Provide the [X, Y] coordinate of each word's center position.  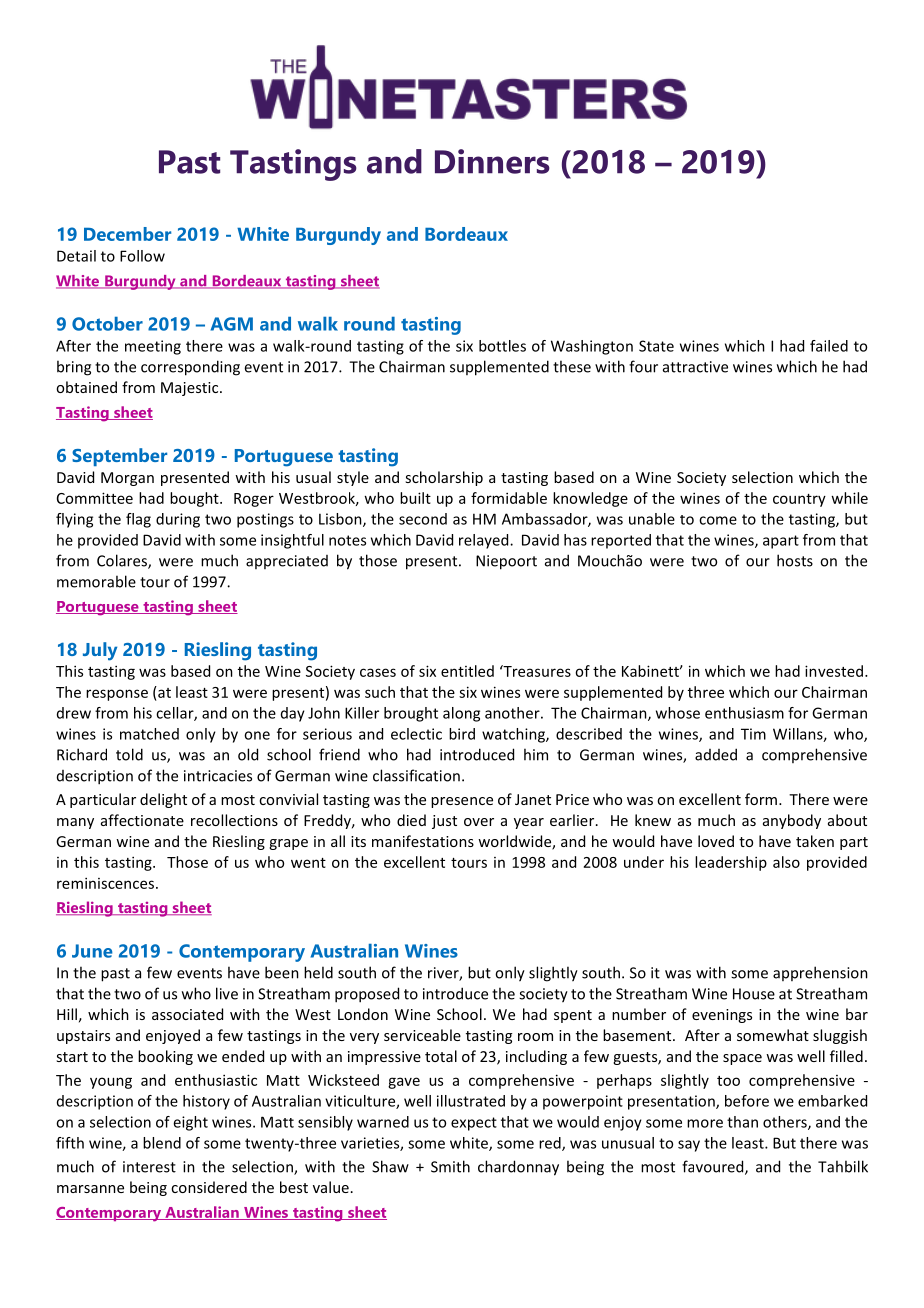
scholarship [444, 478]
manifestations [423, 841]
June [92, 951]
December [127, 234]
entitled [467, 671]
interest [149, 1167]
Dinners [492, 161]
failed [829, 346]
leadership [731, 863]
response [117, 695]
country [799, 500]
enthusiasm [744, 713]
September [119, 457]
